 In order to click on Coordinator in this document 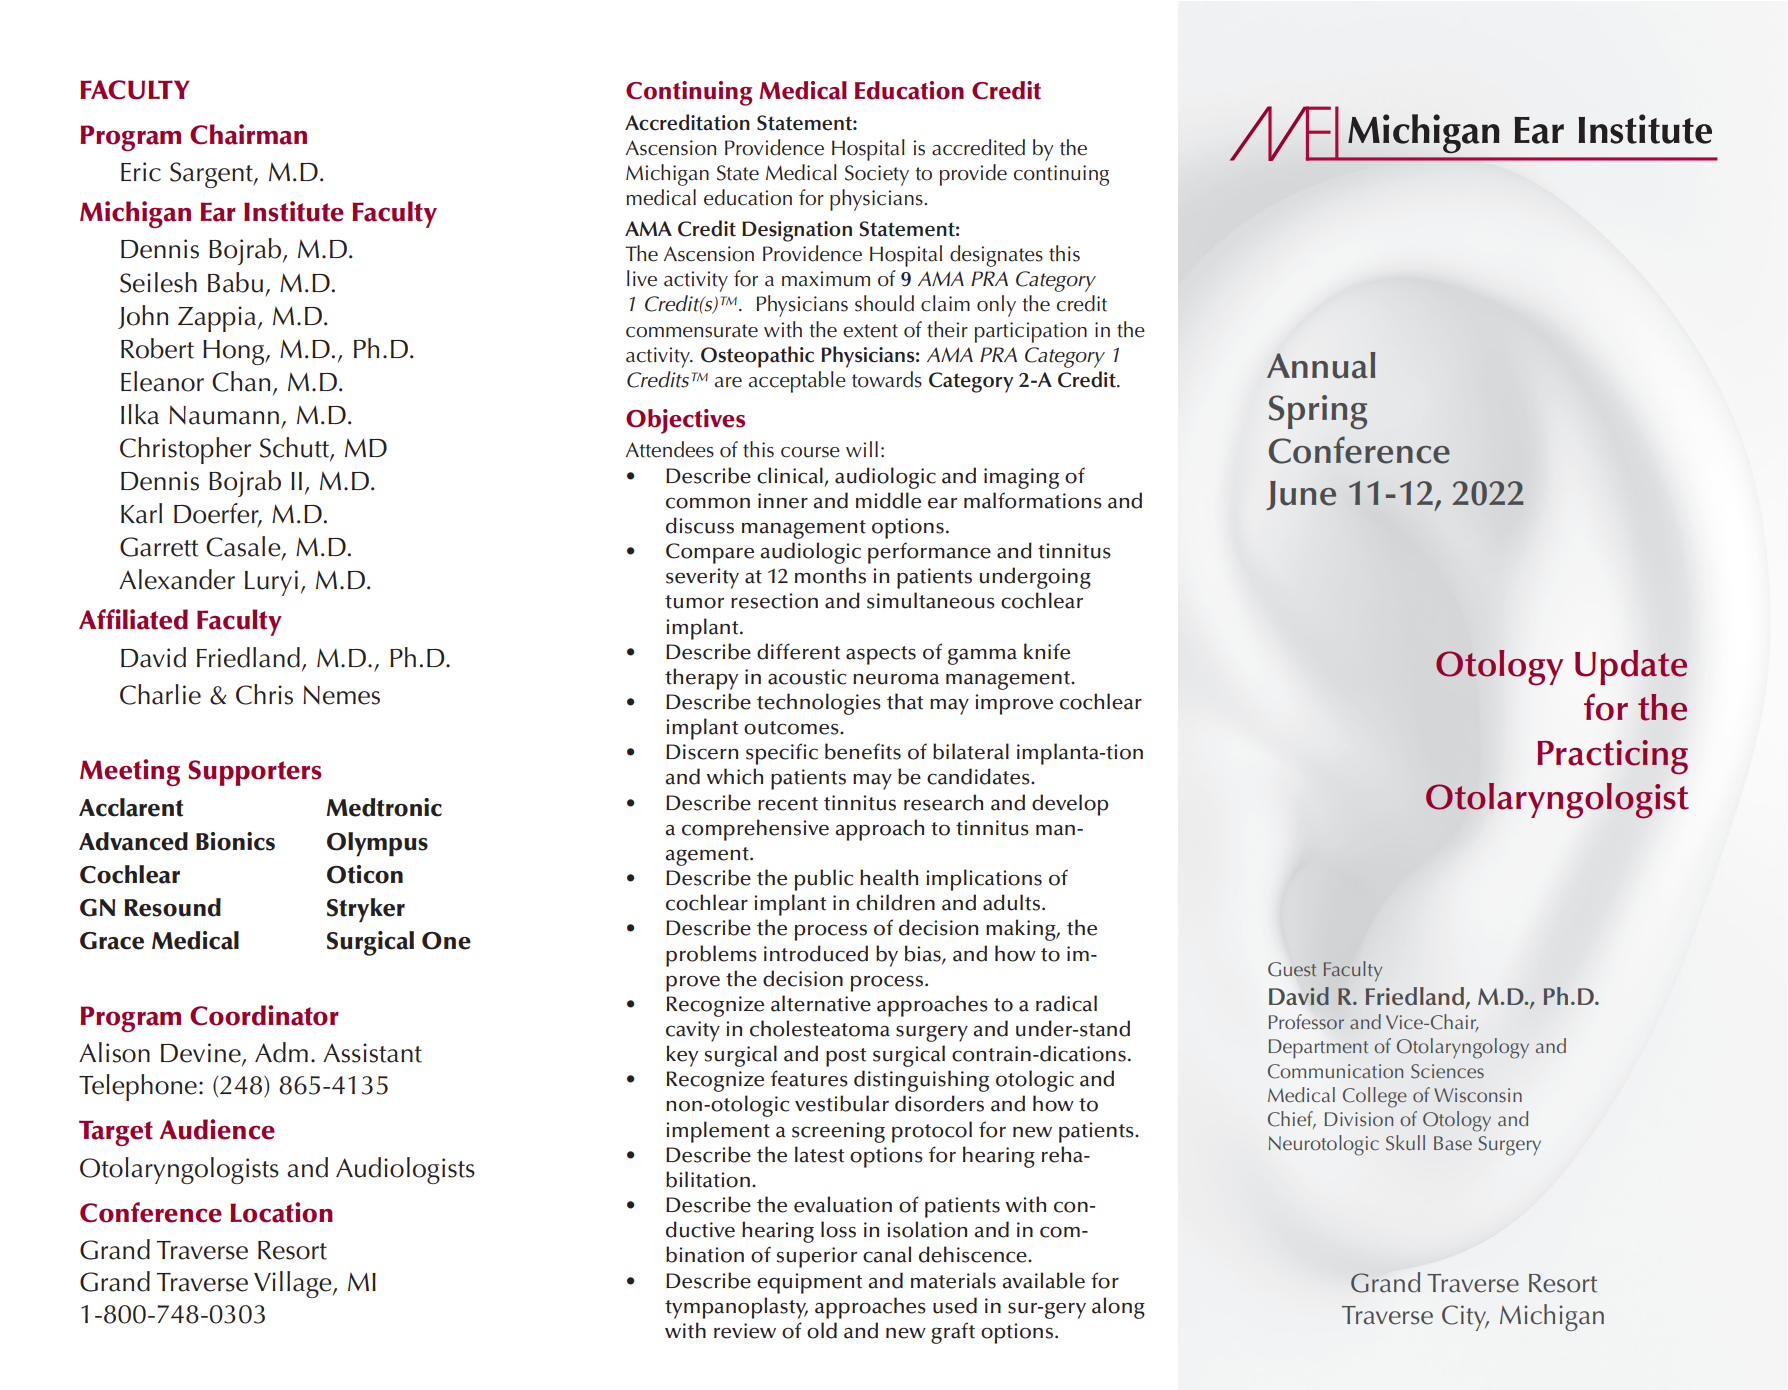, I will do `click(264, 1015)`.
